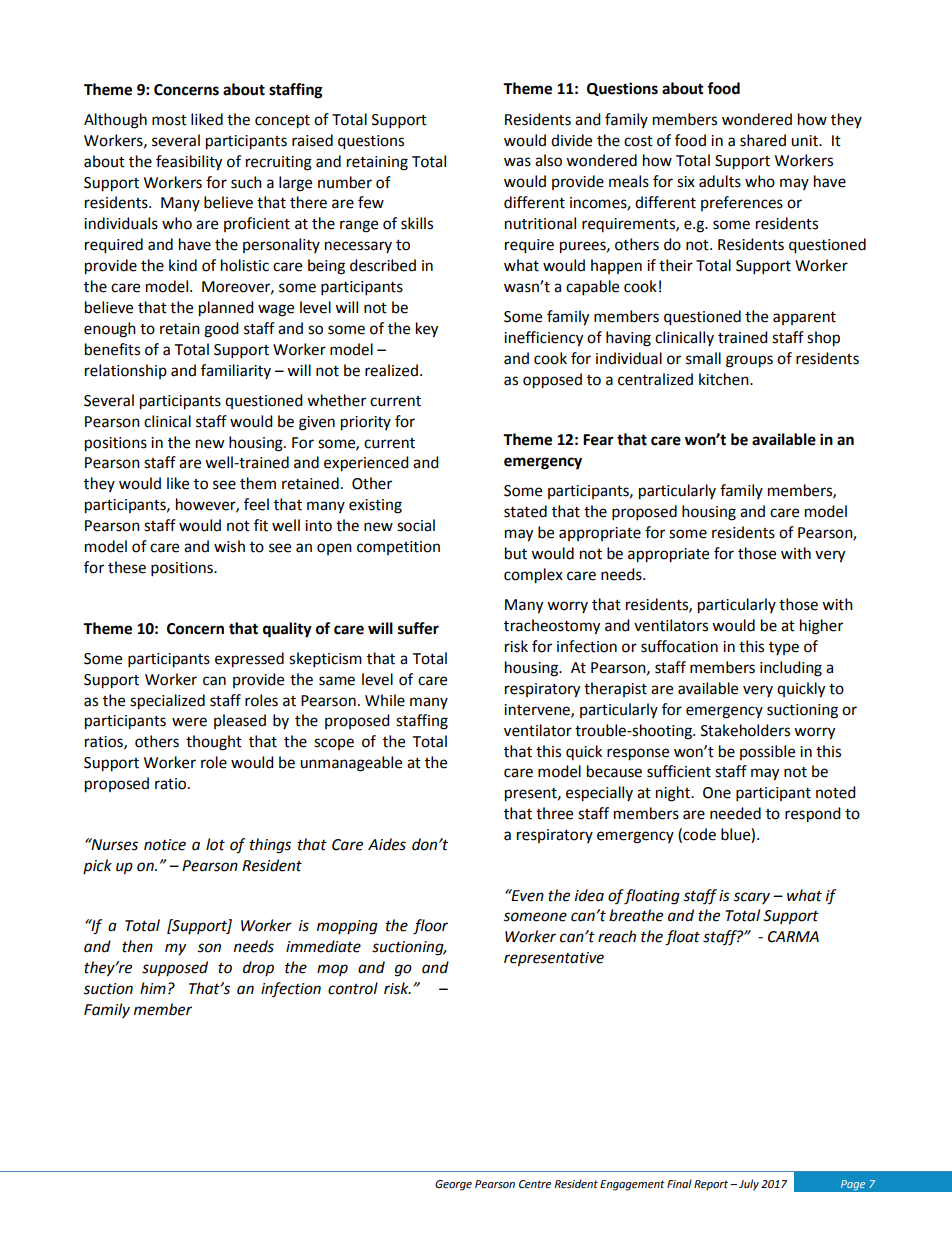  What do you see at coordinates (763, 140) in the document?
I see `shared` at bounding box center [763, 140].
